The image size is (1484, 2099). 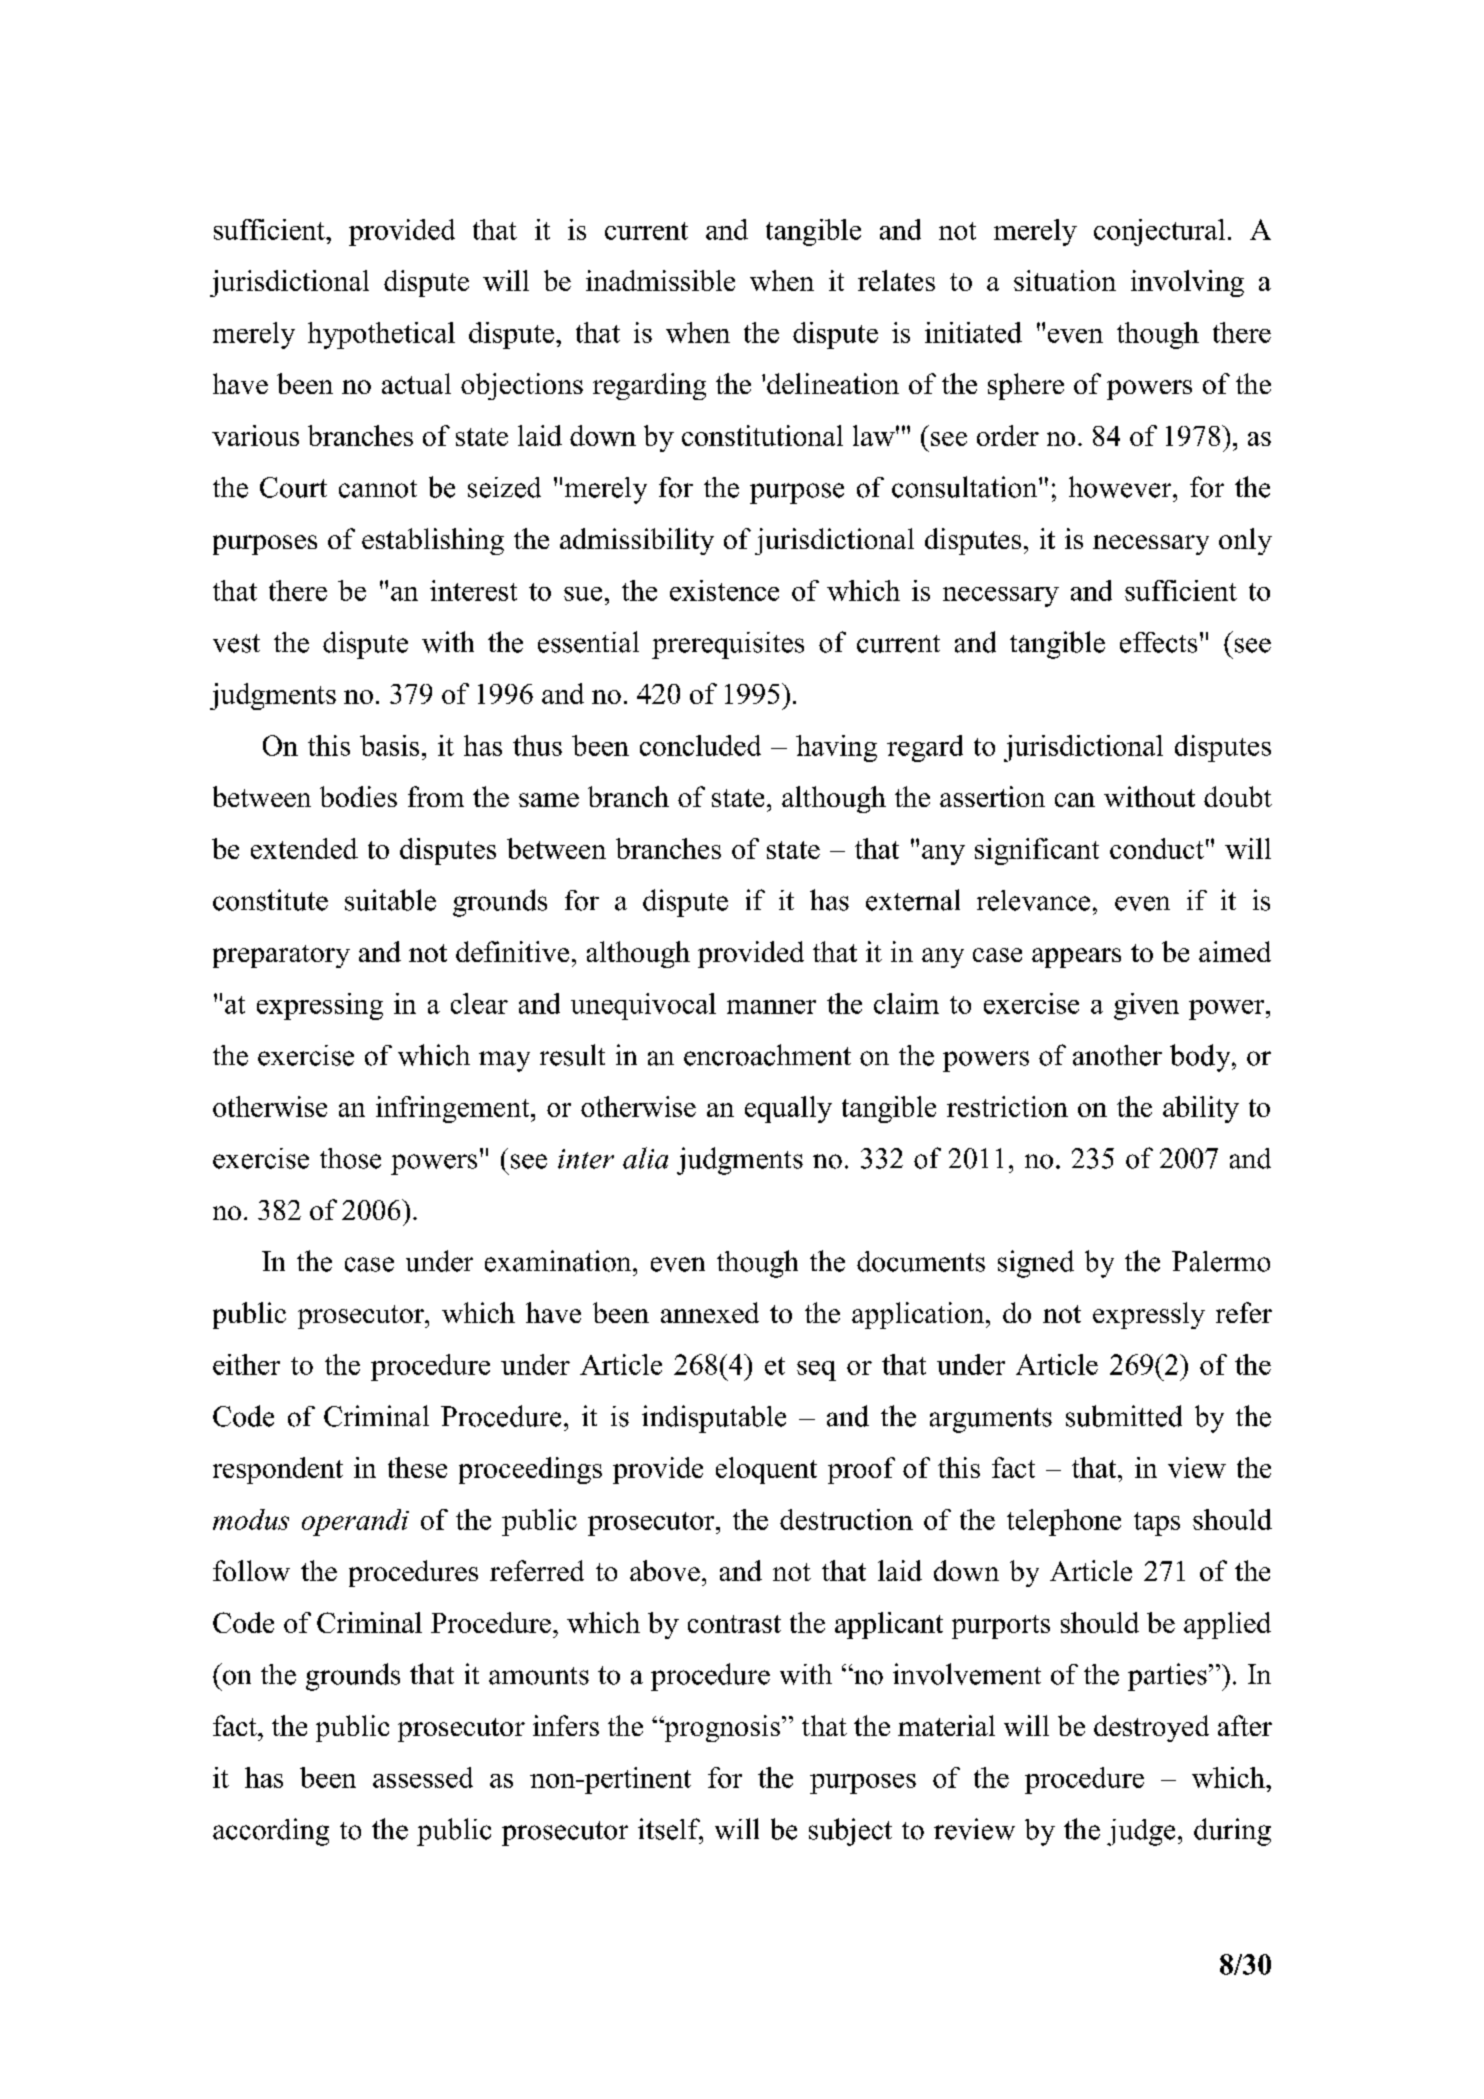 I want to click on inadmissible, so click(x=660, y=280).
